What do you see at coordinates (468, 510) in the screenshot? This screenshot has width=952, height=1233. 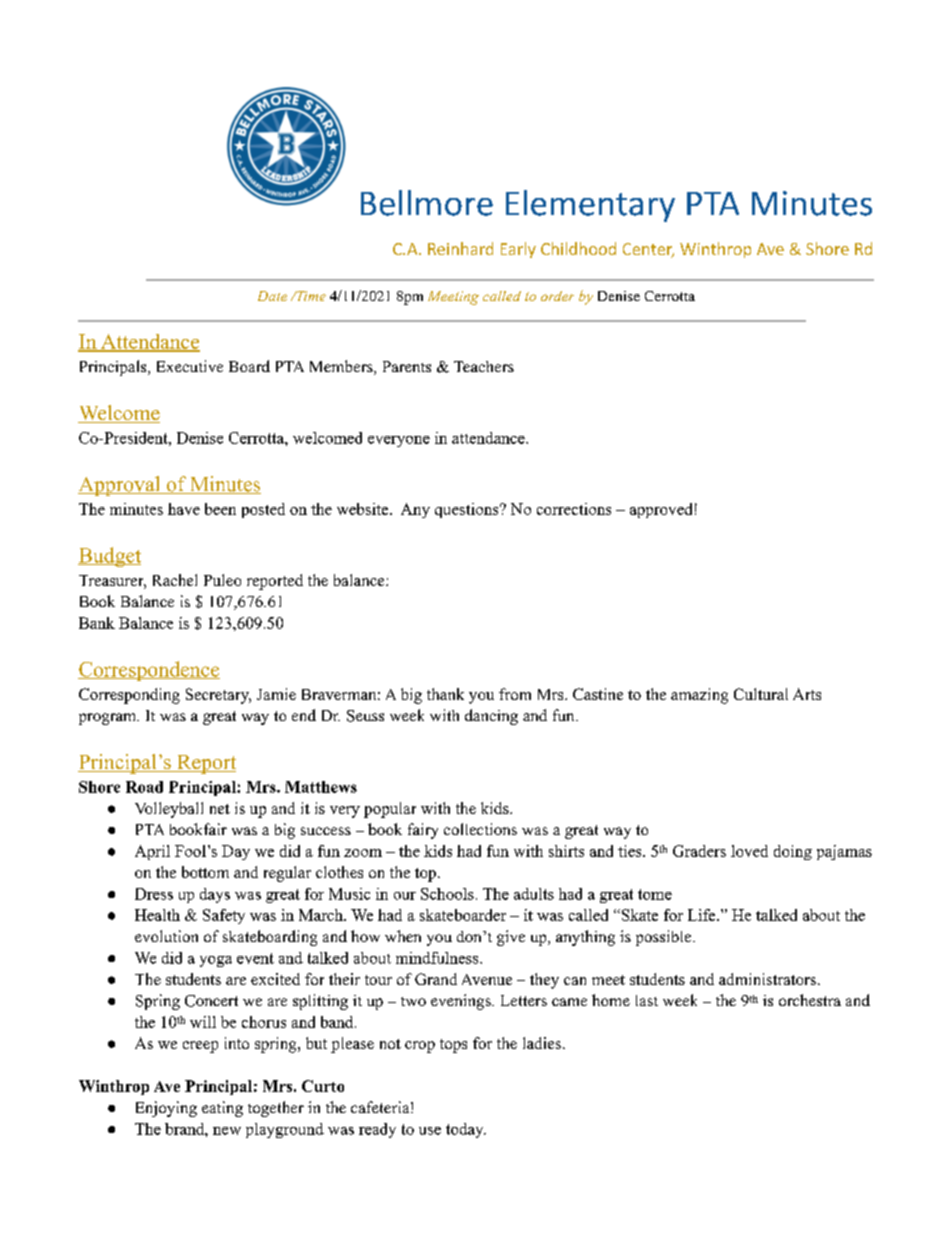 I see `questions` at bounding box center [468, 510].
